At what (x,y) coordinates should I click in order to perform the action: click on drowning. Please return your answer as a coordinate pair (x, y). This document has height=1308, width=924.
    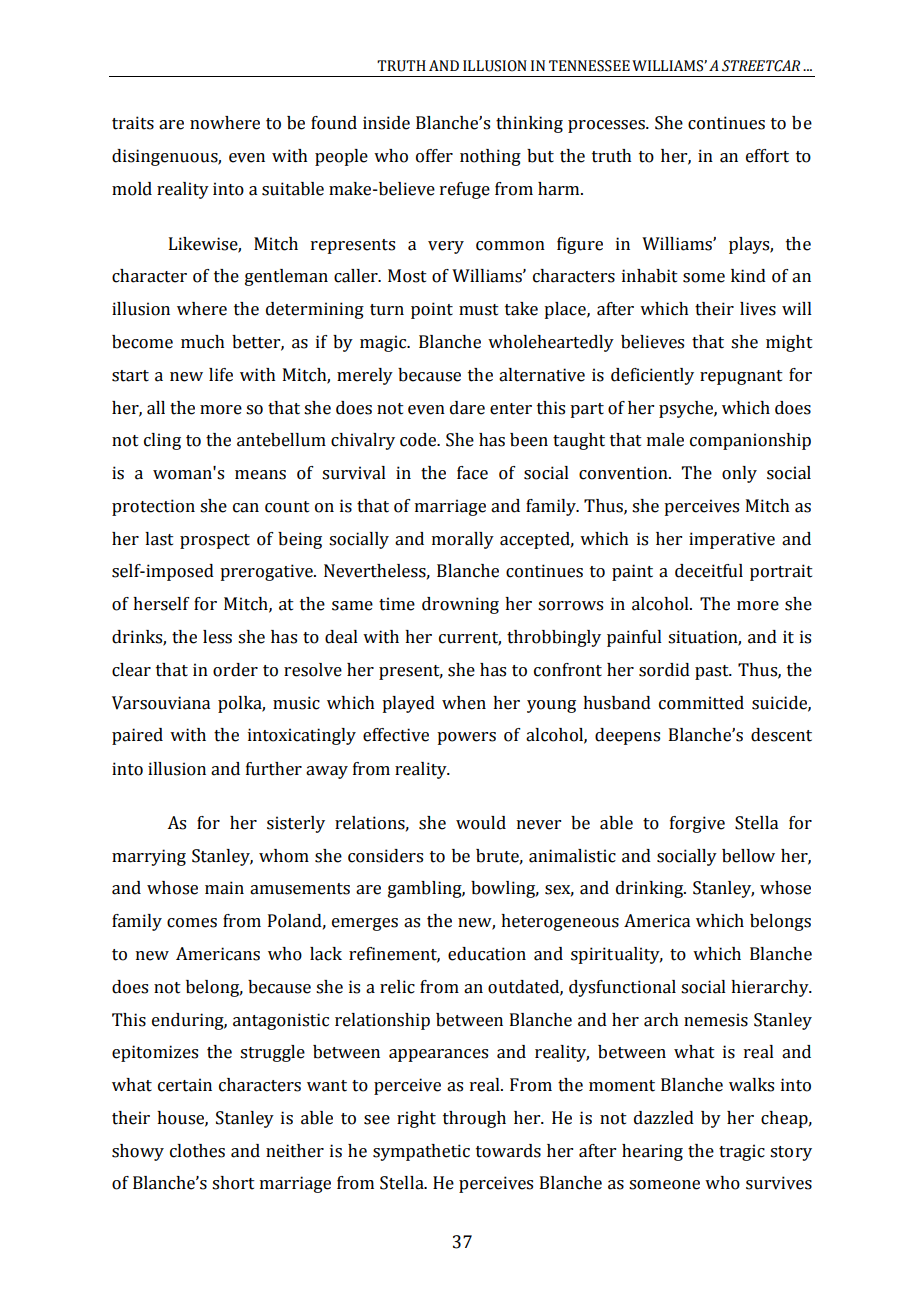
    Looking at the image, I should click on (460, 605).
